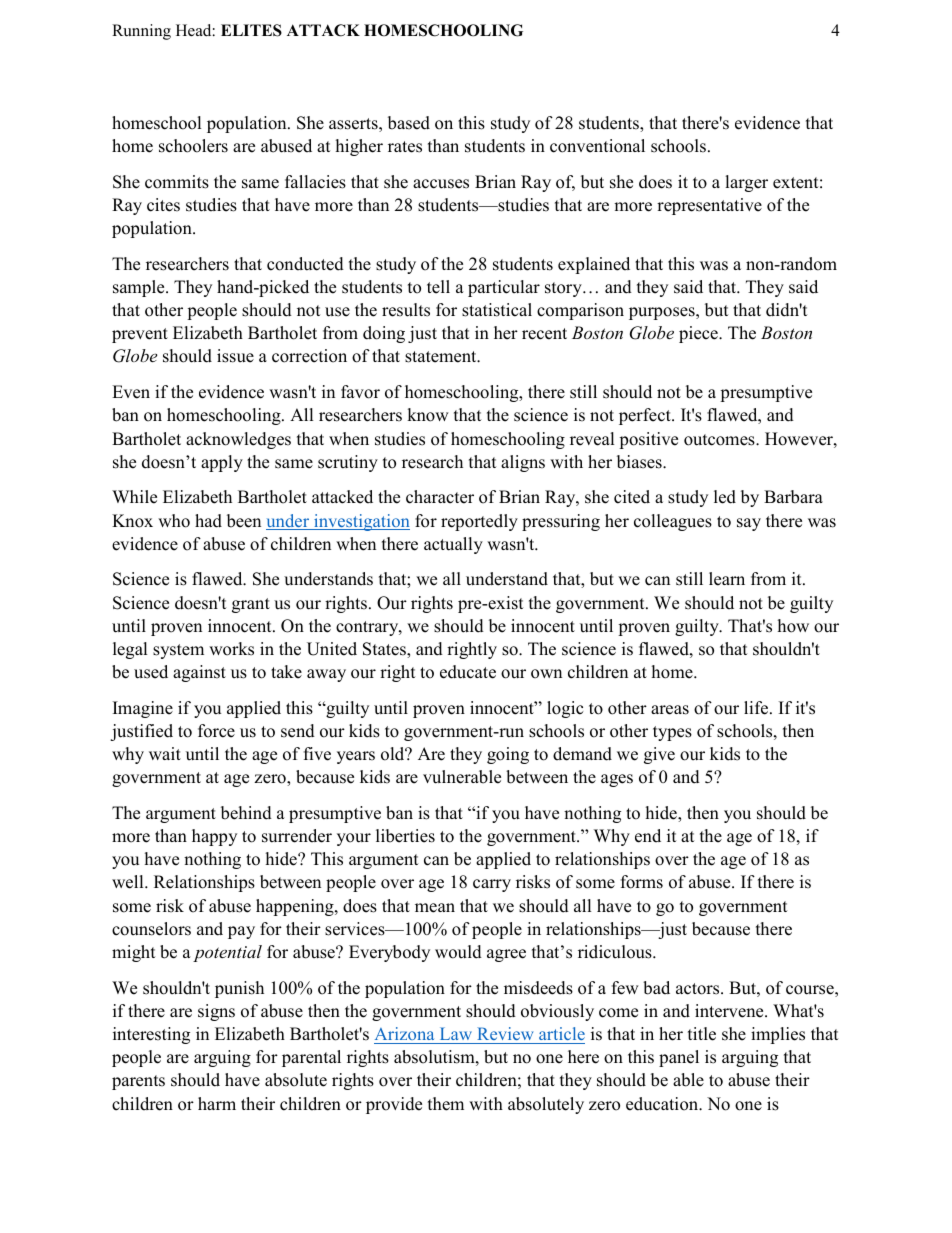 This screenshot has width=952, height=1233. What do you see at coordinates (409, 123) in the screenshot?
I see `based` at bounding box center [409, 123].
